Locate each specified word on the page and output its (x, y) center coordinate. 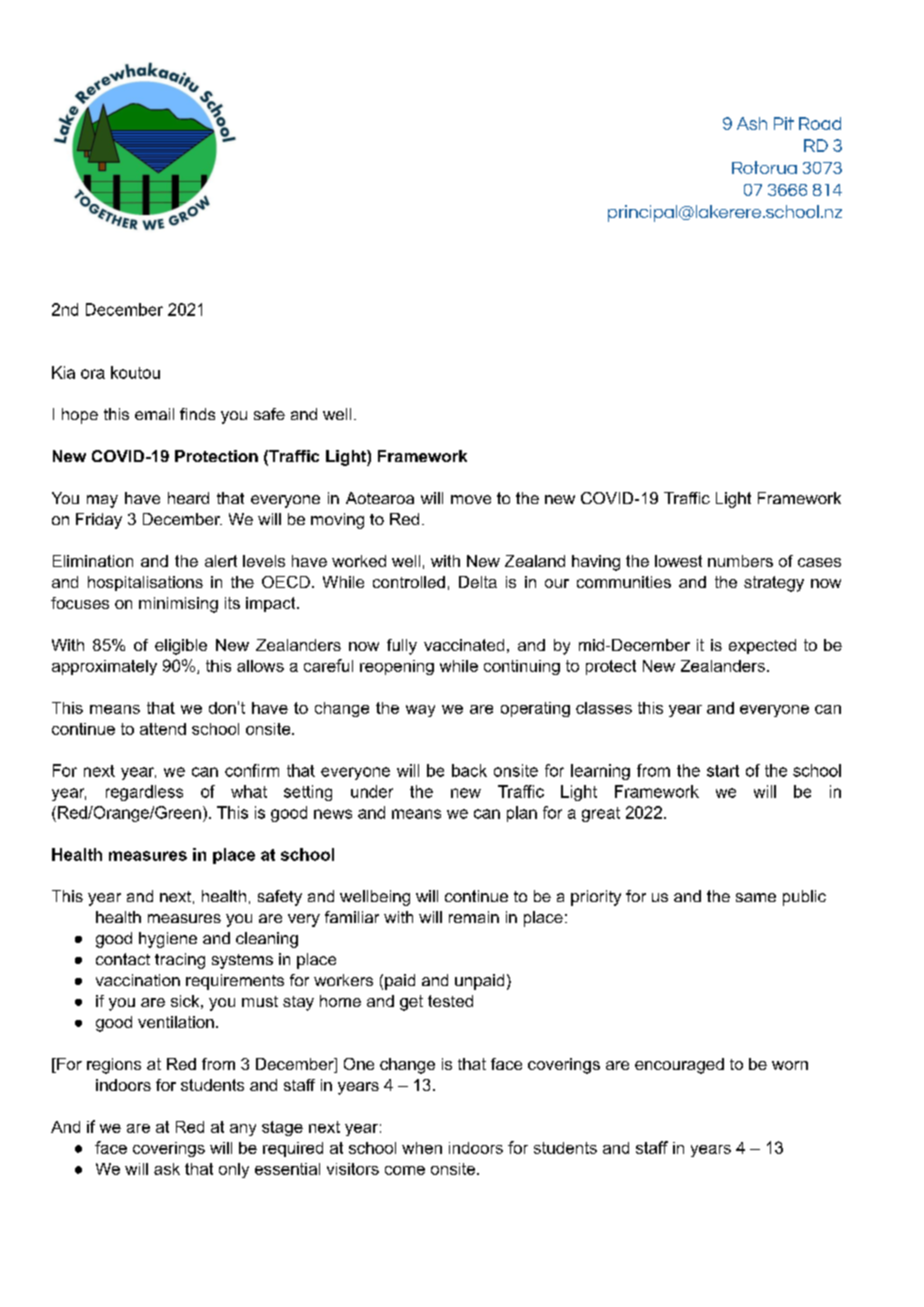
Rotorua (764, 167)
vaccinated (464, 645)
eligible (181, 647)
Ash (752, 123)
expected (762, 646)
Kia (63, 372)
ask (167, 1169)
